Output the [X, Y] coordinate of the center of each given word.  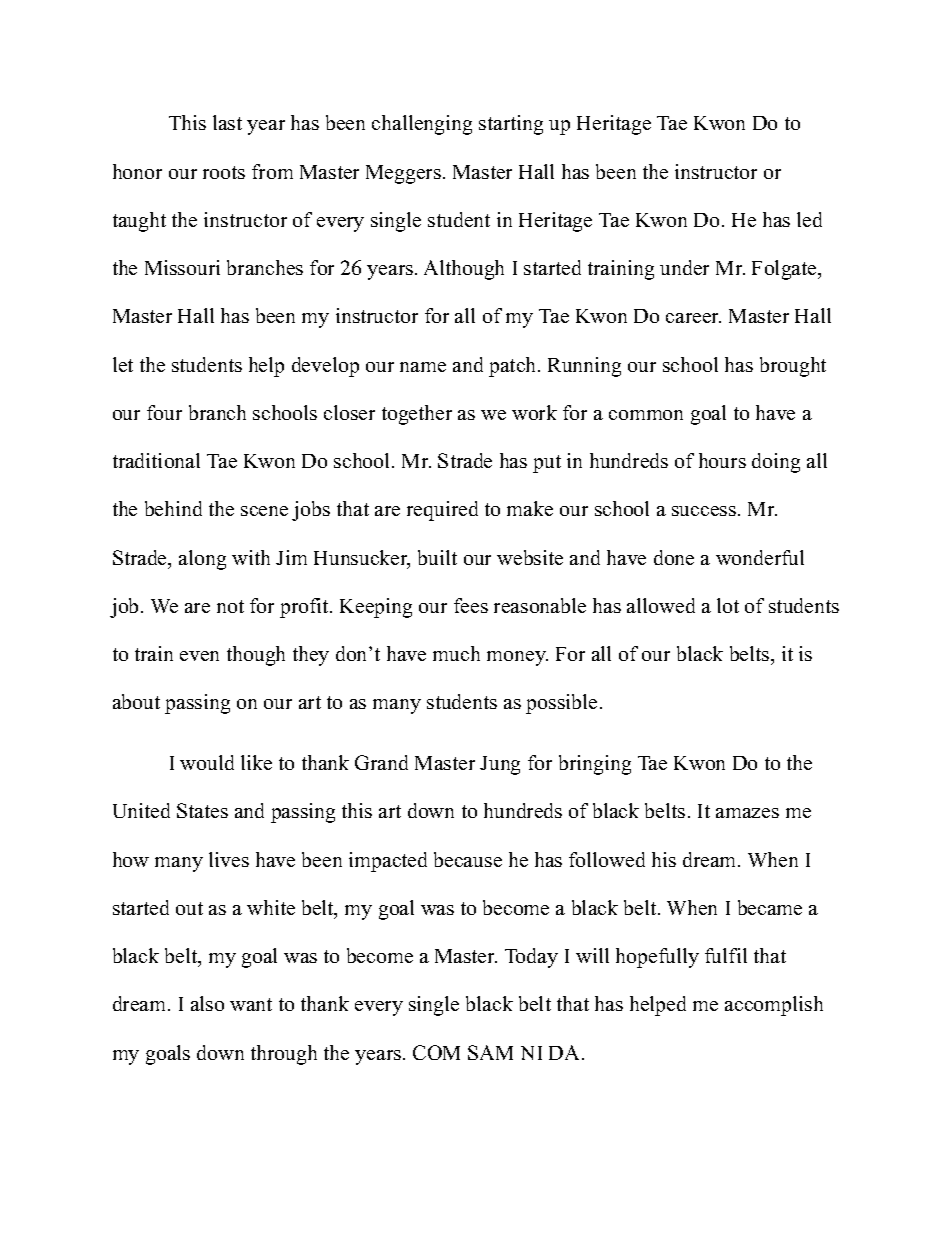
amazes [747, 813]
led [809, 219]
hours [722, 460]
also [207, 1003]
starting [511, 125]
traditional [156, 460]
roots [224, 172]
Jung [500, 765]
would [207, 762]
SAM [490, 1052]
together [417, 415]
